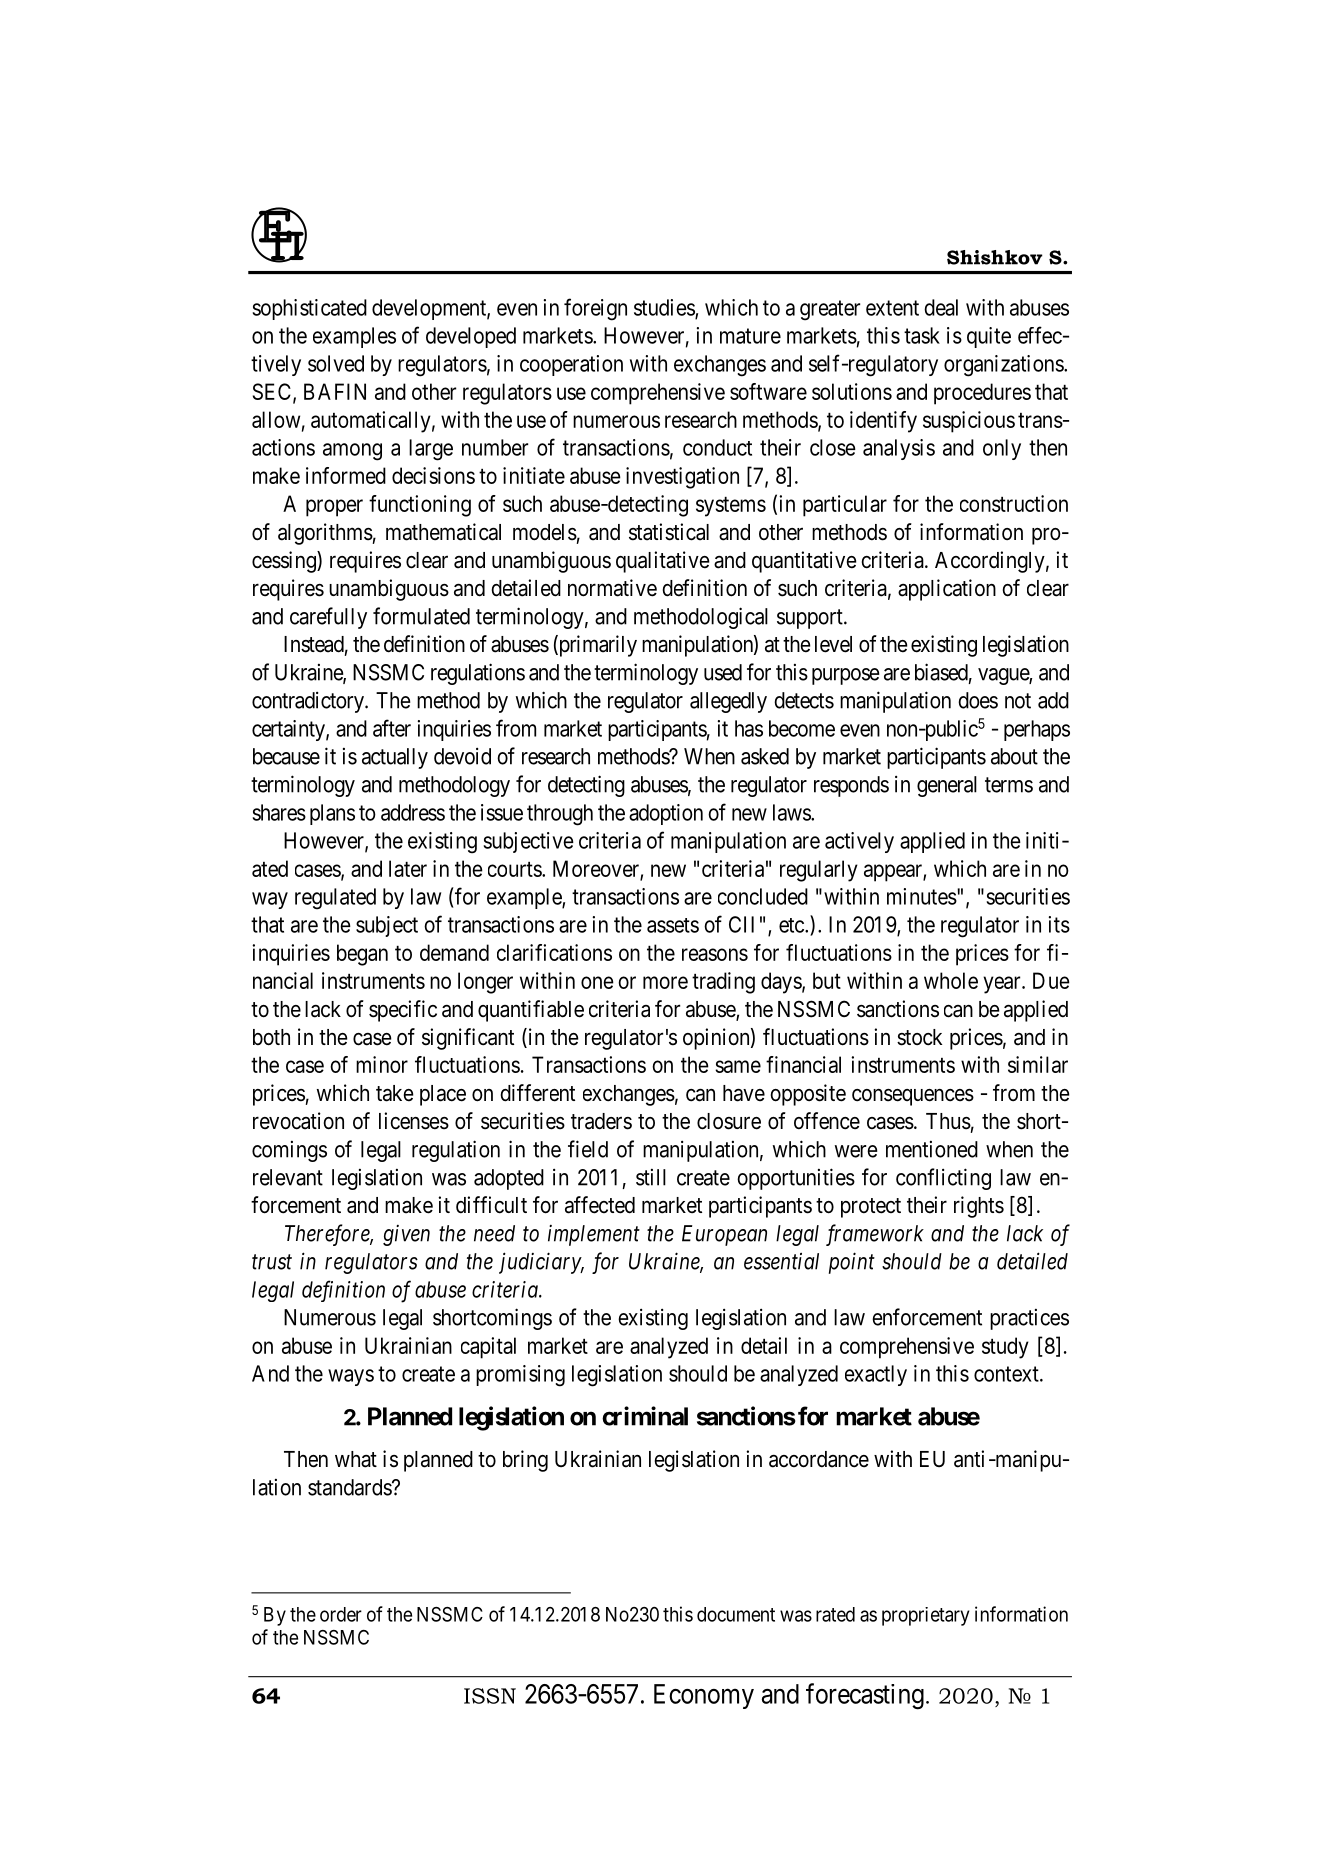 Image resolution: width=1320 pixels, height=1867 pixels. I want to click on developed, so click(471, 337).
